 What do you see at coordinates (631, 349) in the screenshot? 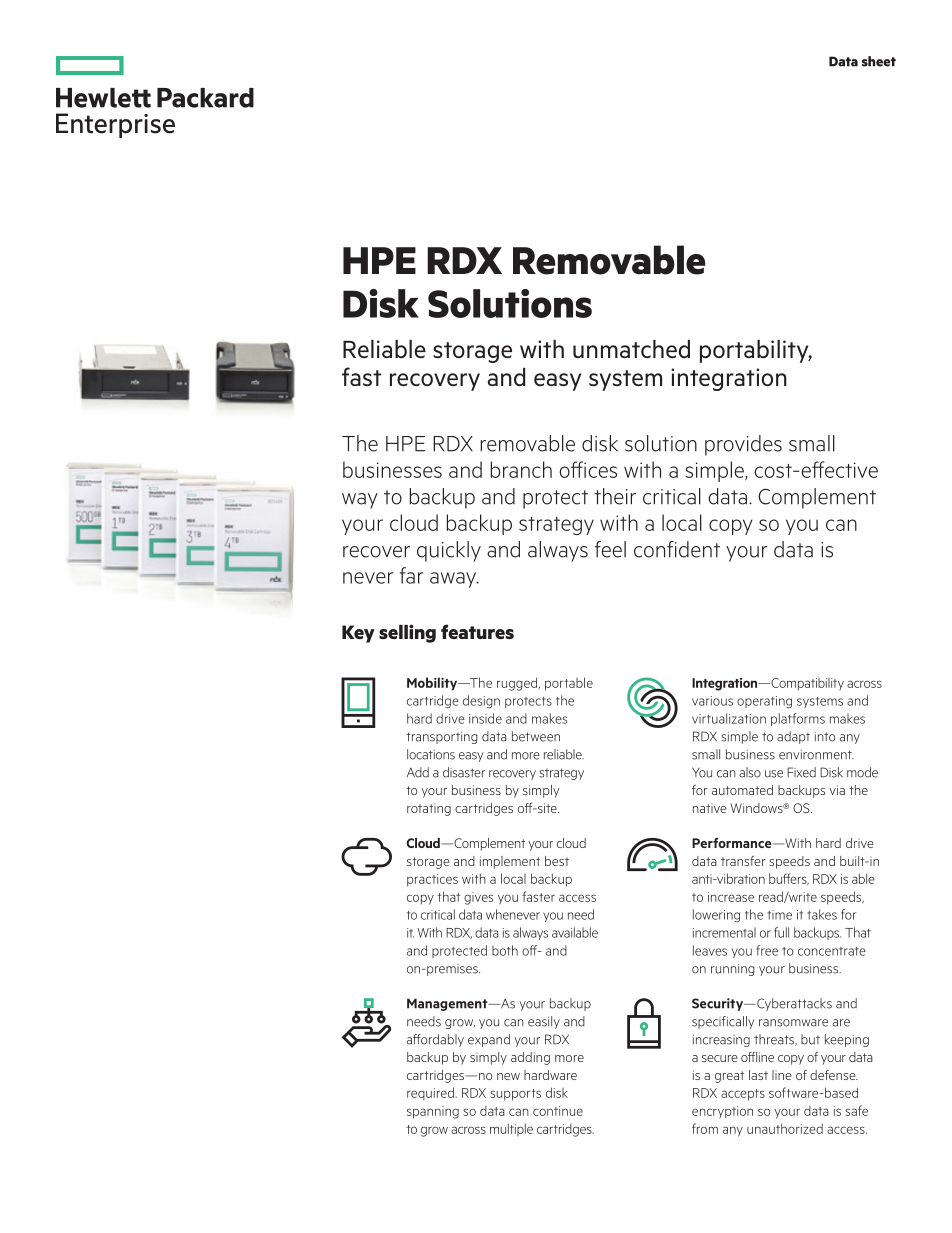
I see `unmatched` at bounding box center [631, 349].
